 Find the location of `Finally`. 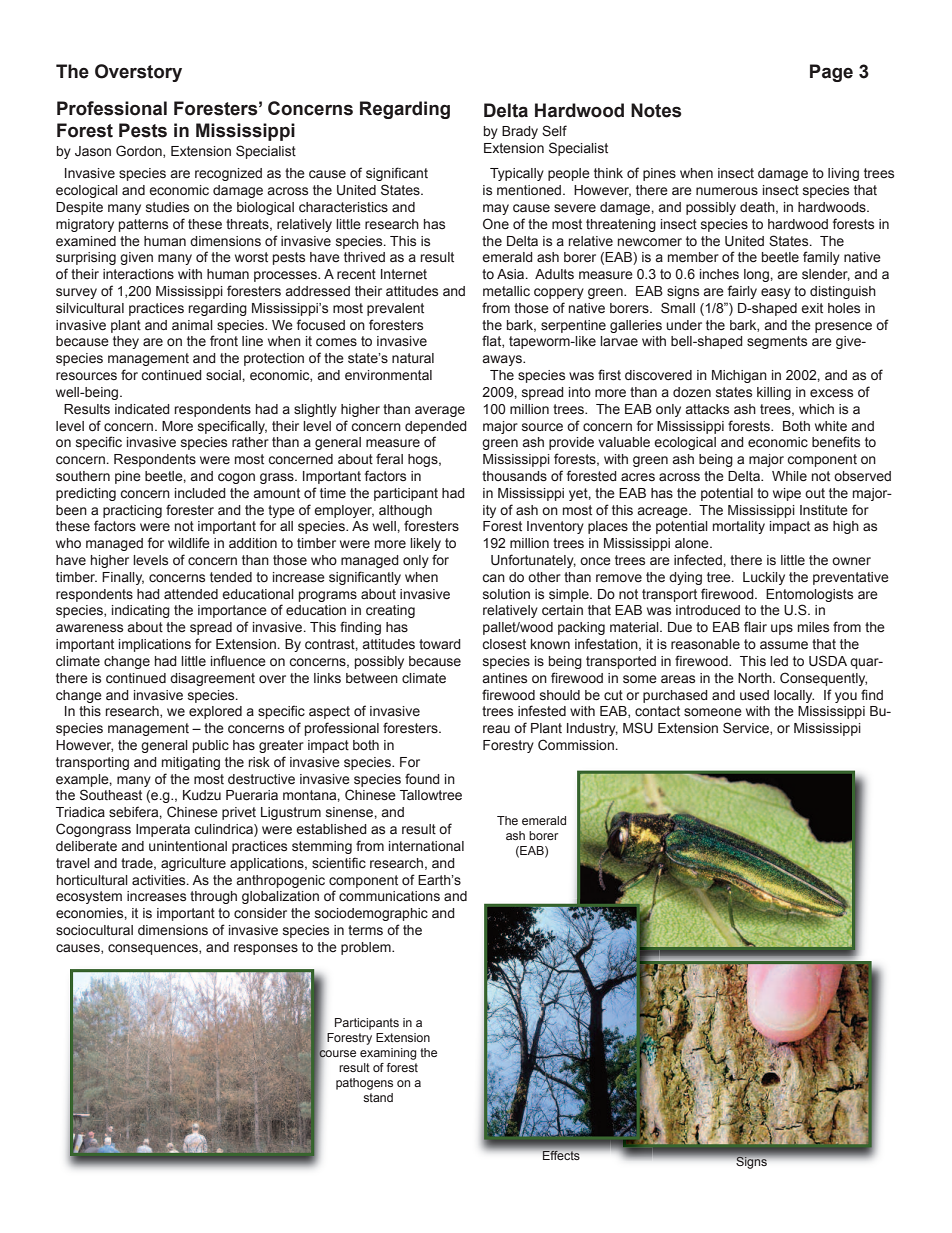

Finally is located at coordinates (123, 578).
